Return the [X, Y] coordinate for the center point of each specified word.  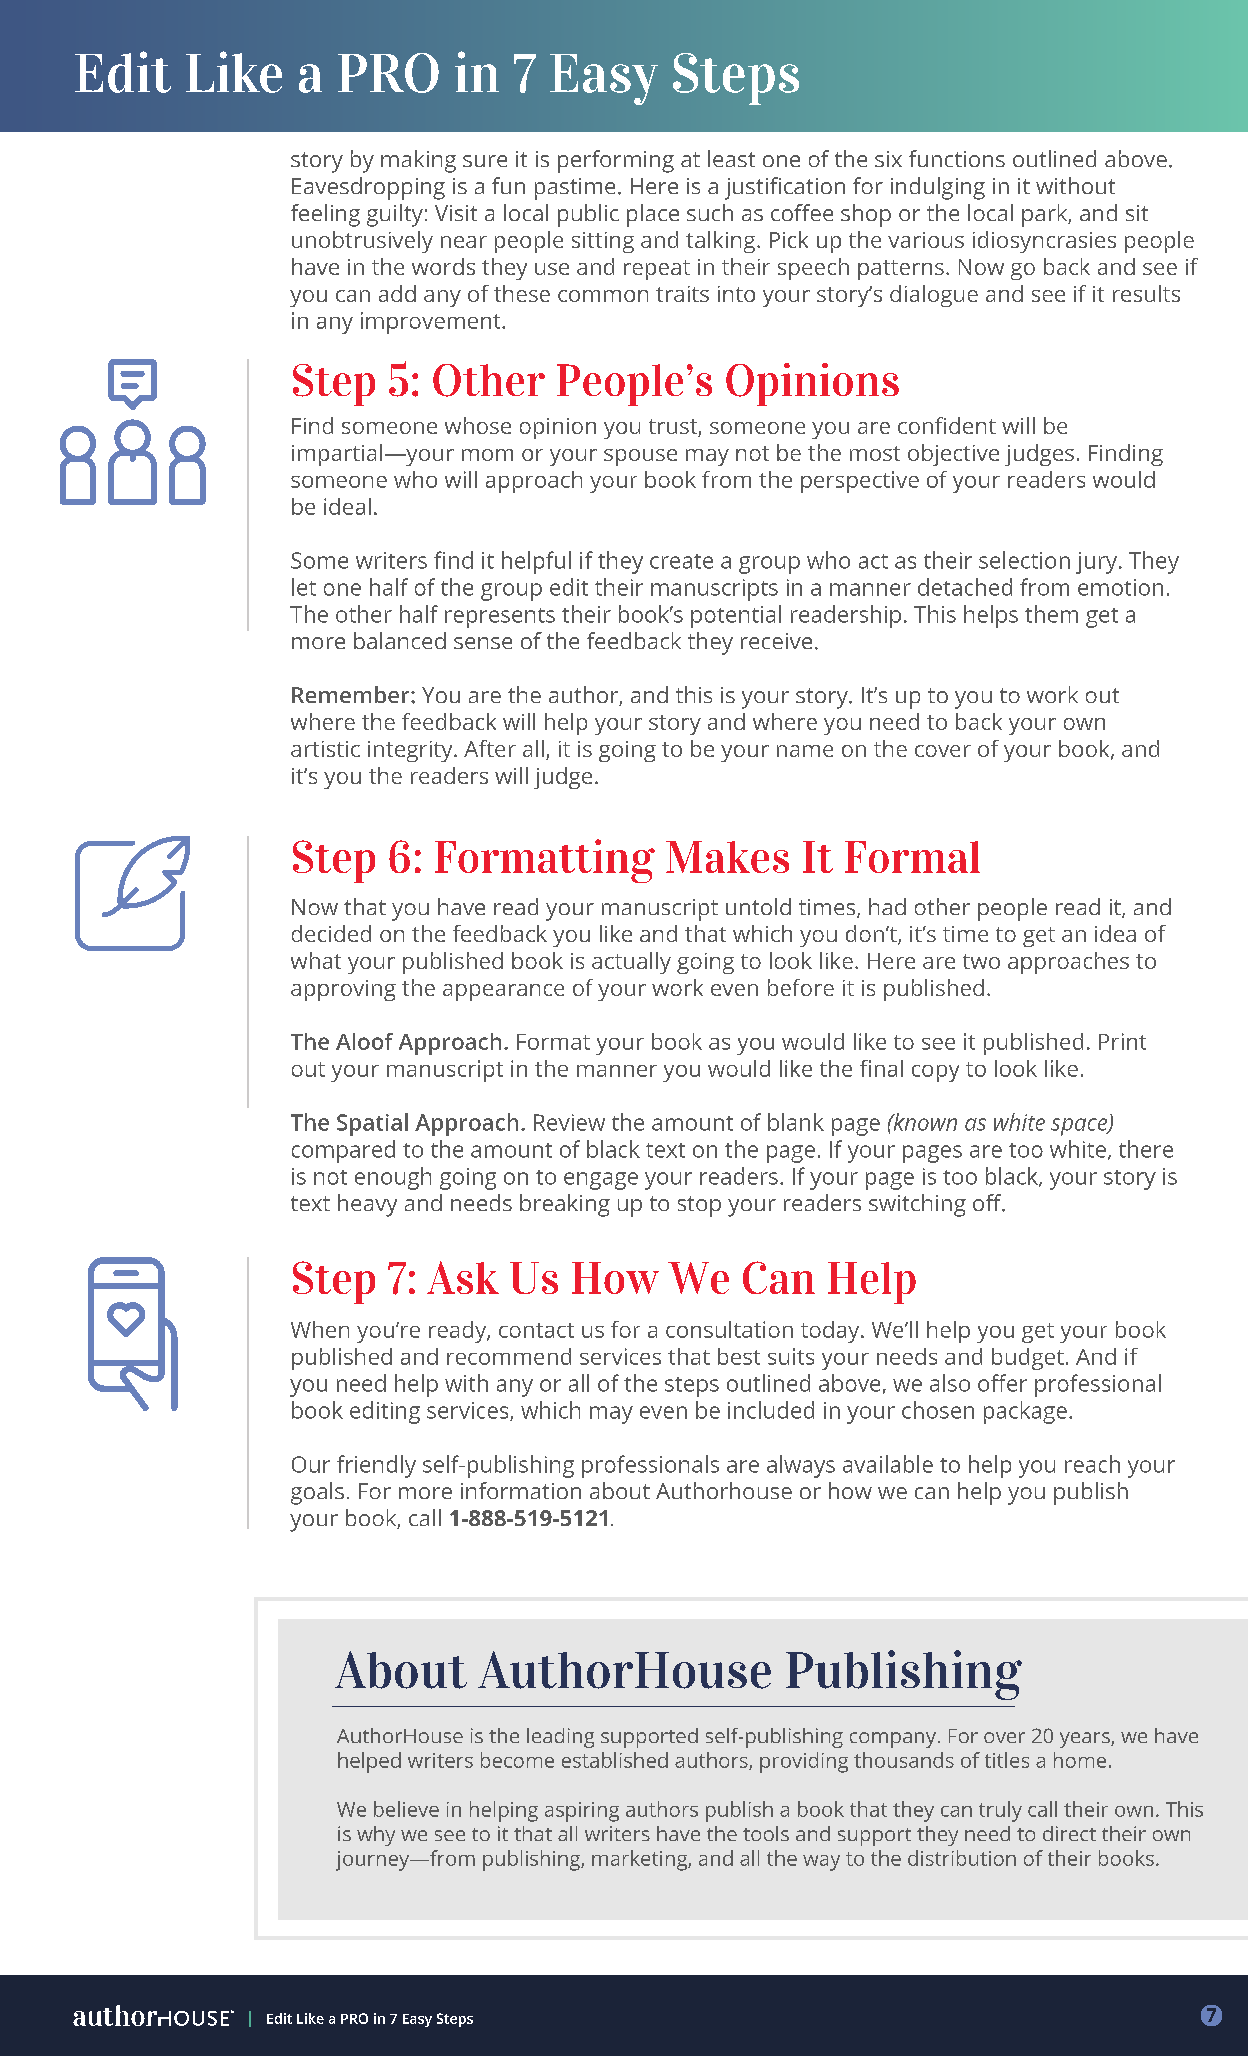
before [801, 987]
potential [736, 616]
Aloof [364, 1041]
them [1051, 614]
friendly [376, 1466]
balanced [400, 640]
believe [406, 1809]
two [981, 961]
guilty [395, 215]
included [771, 1410]
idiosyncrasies [1044, 242]
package [1025, 1412]
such [710, 212]
